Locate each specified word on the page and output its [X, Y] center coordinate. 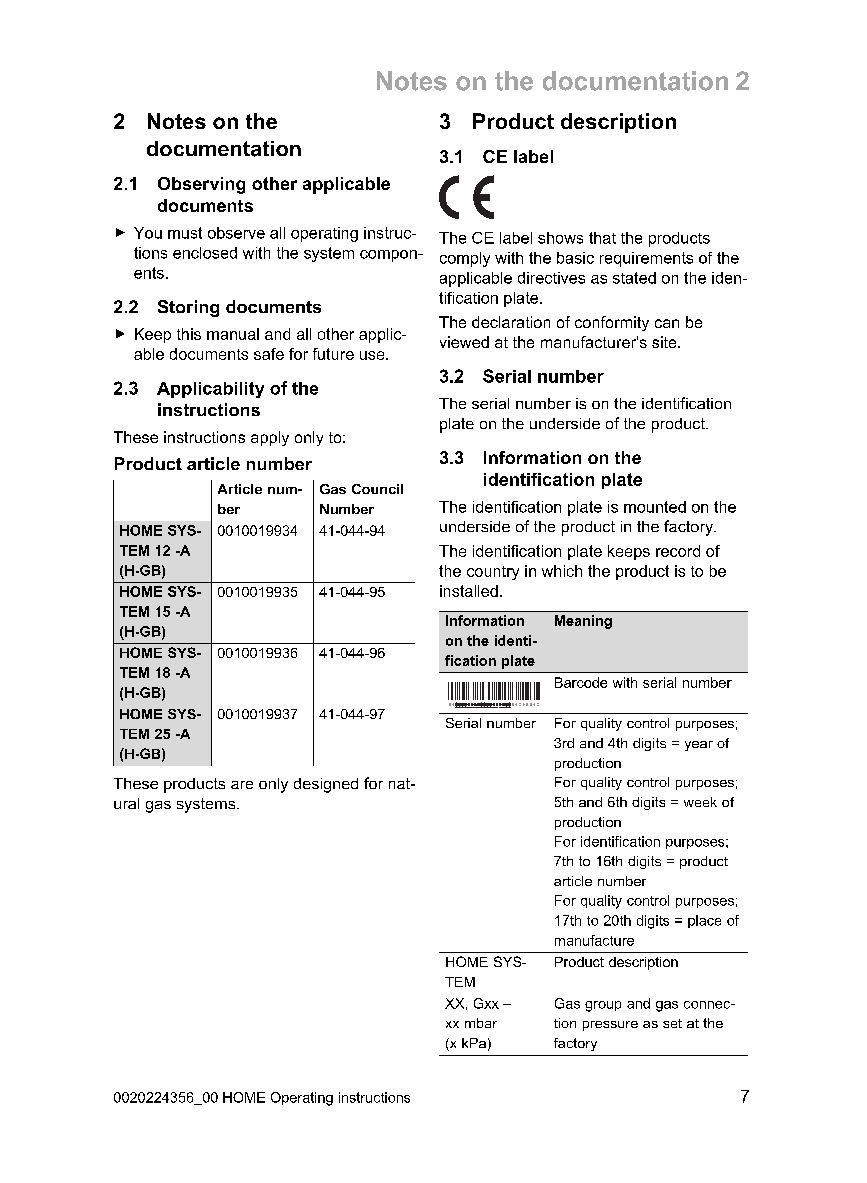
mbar [481, 1023]
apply [270, 438]
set [672, 1023]
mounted [655, 507]
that [602, 238]
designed [326, 785]
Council [377, 489]
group [603, 1006]
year [699, 746]
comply [465, 259]
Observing [201, 185]
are [242, 785]
